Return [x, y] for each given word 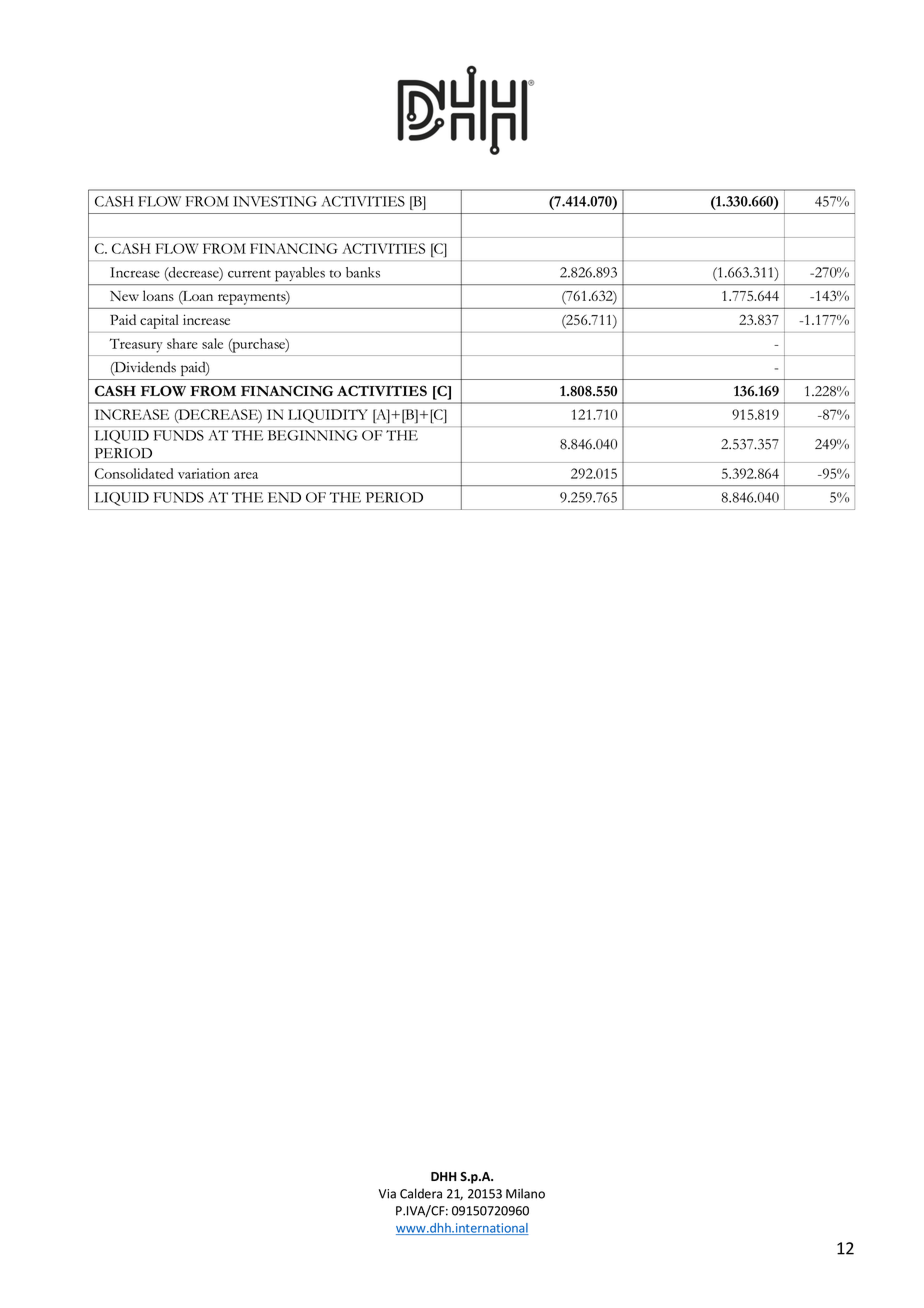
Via [387, 1194]
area [246, 475]
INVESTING [275, 201]
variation [204, 473]
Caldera [421, 1193]
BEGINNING [312, 435]
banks [363, 272]
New [124, 296]
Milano [525, 1193]
